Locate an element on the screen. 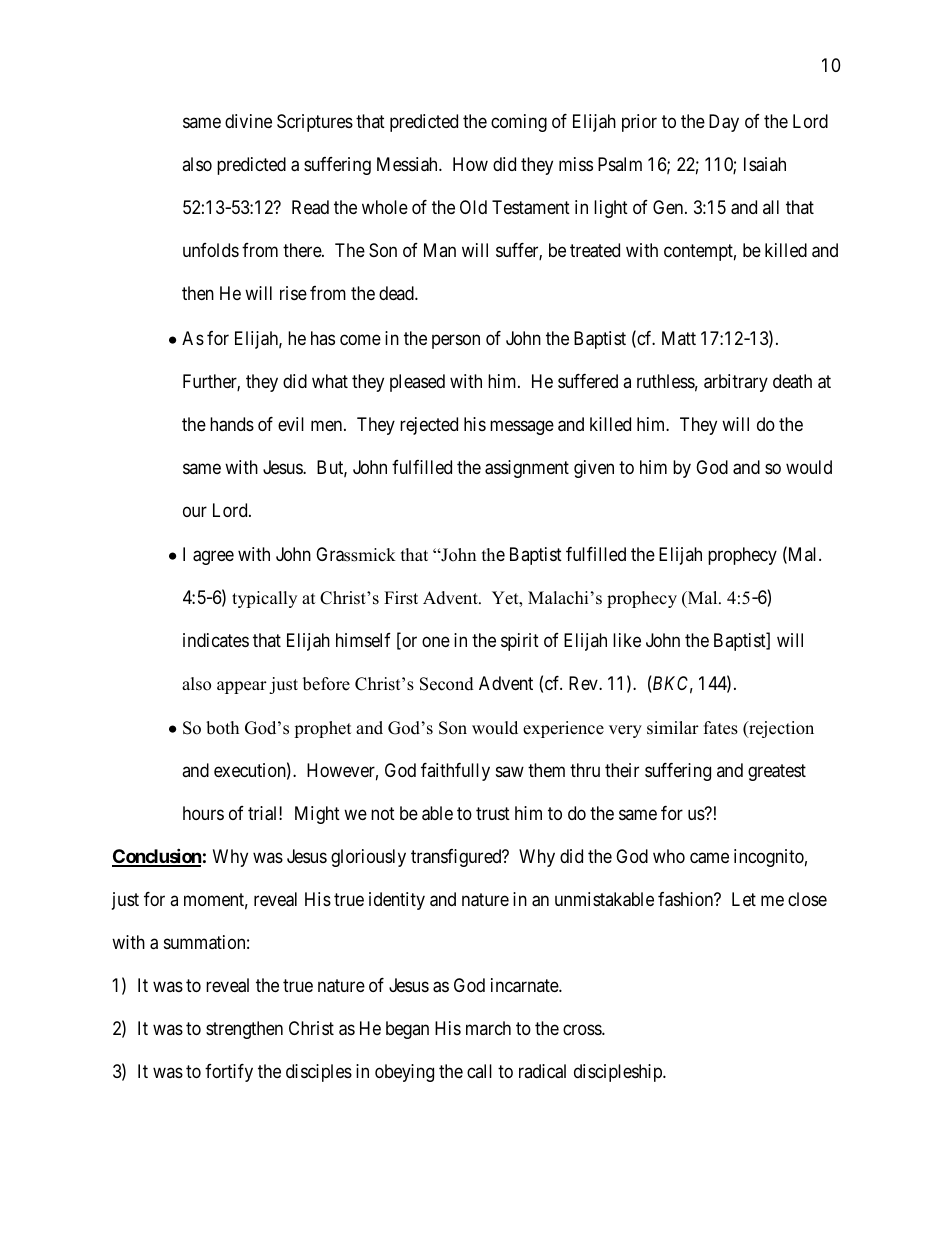 This screenshot has width=952, height=1233. arbitrary is located at coordinates (736, 383).
